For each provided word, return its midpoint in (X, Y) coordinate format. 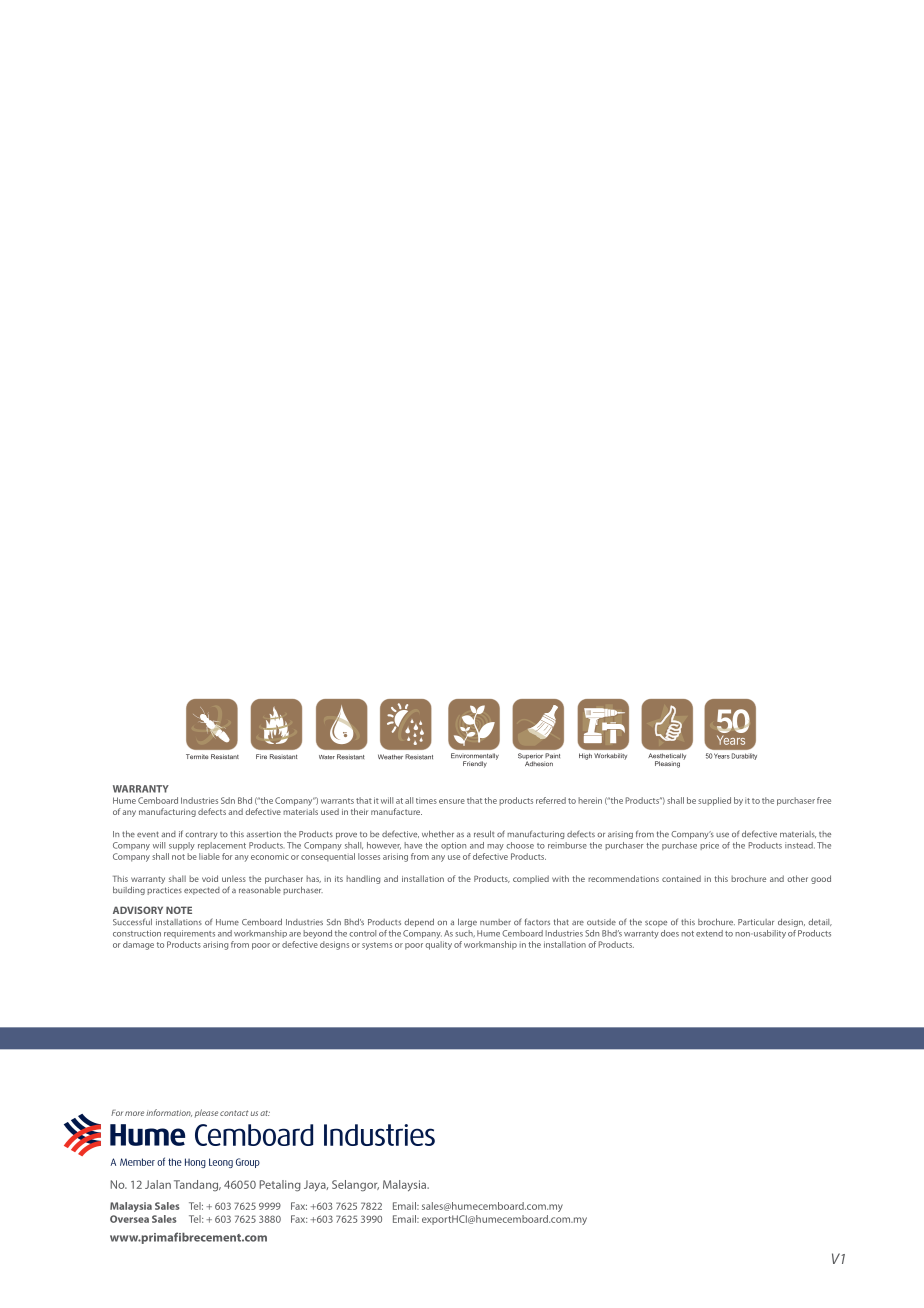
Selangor (355, 1186)
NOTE (179, 910)
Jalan (158, 1184)
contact (234, 1113)
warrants (337, 801)
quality (438, 945)
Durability (744, 756)
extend (709, 933)
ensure (452, 801)
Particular (756, 922)
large (467, 922)
